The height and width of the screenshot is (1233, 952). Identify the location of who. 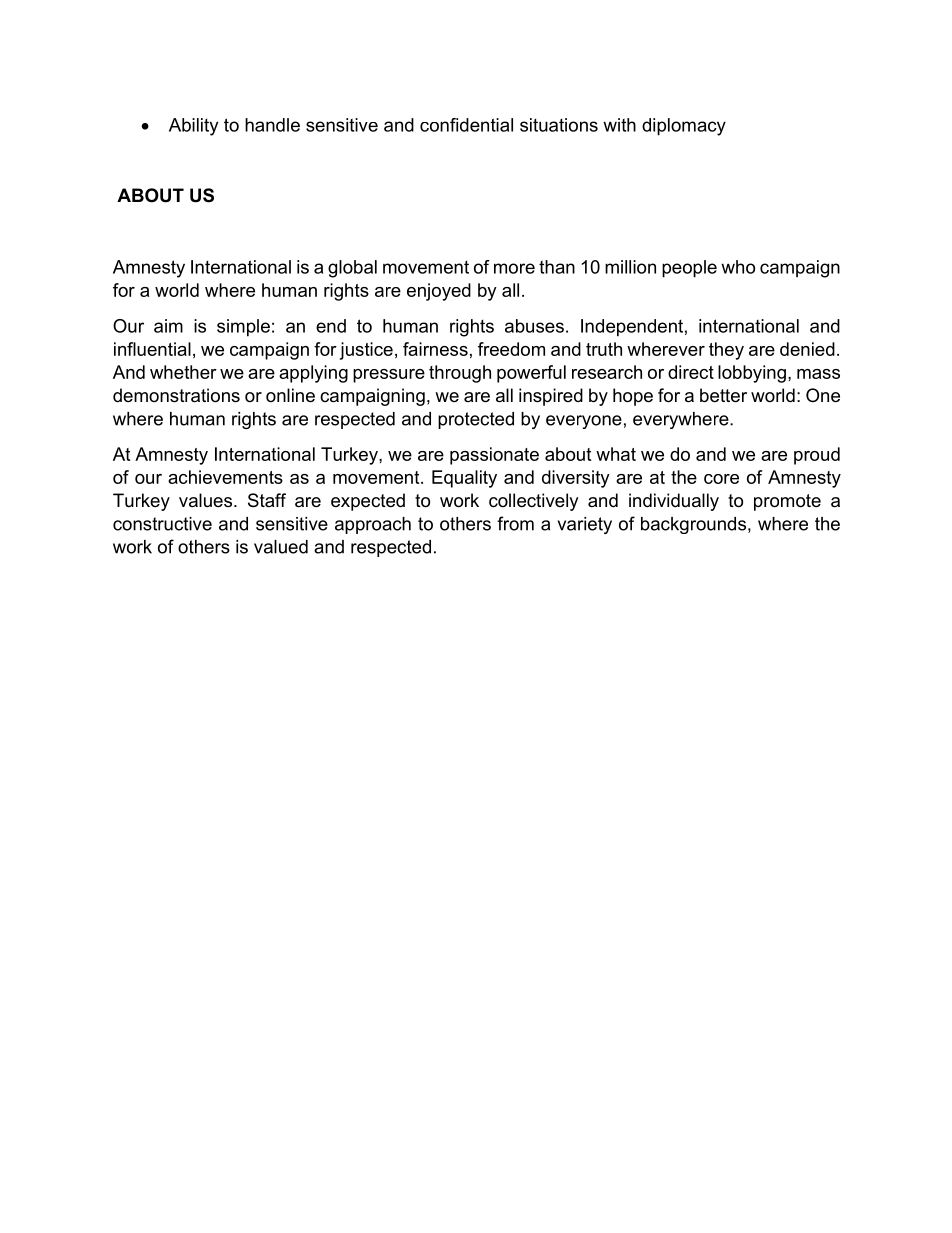
(738, 267).
